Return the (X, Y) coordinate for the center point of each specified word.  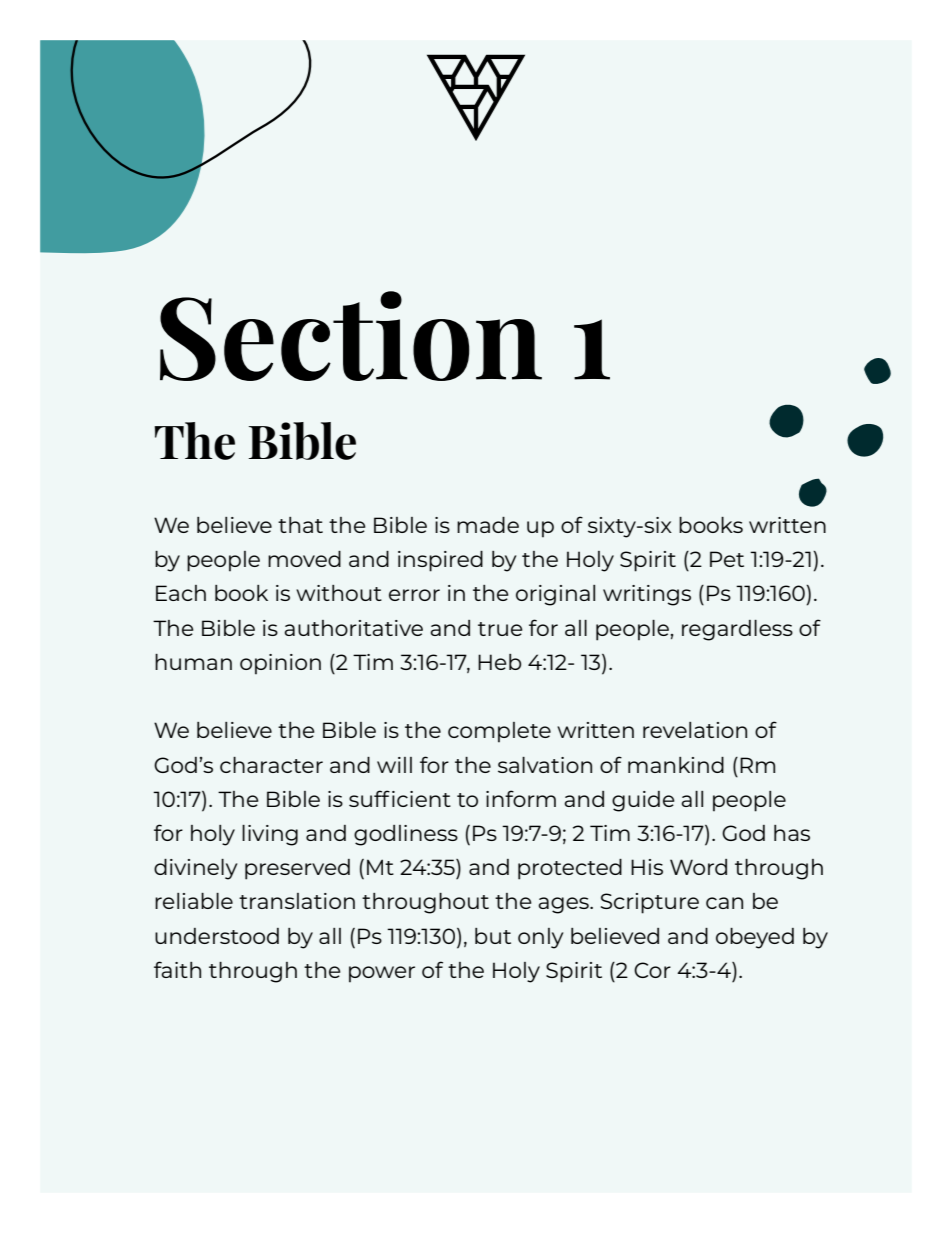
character (271, 765)
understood (217, 936)
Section (351, 336)
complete (499, 732)
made (488, 525)
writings (647, 595)
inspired (440, 561)
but (493, 936)
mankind (676, 765)
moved (304, 559)
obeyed (755, 938)
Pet (727, 559)
